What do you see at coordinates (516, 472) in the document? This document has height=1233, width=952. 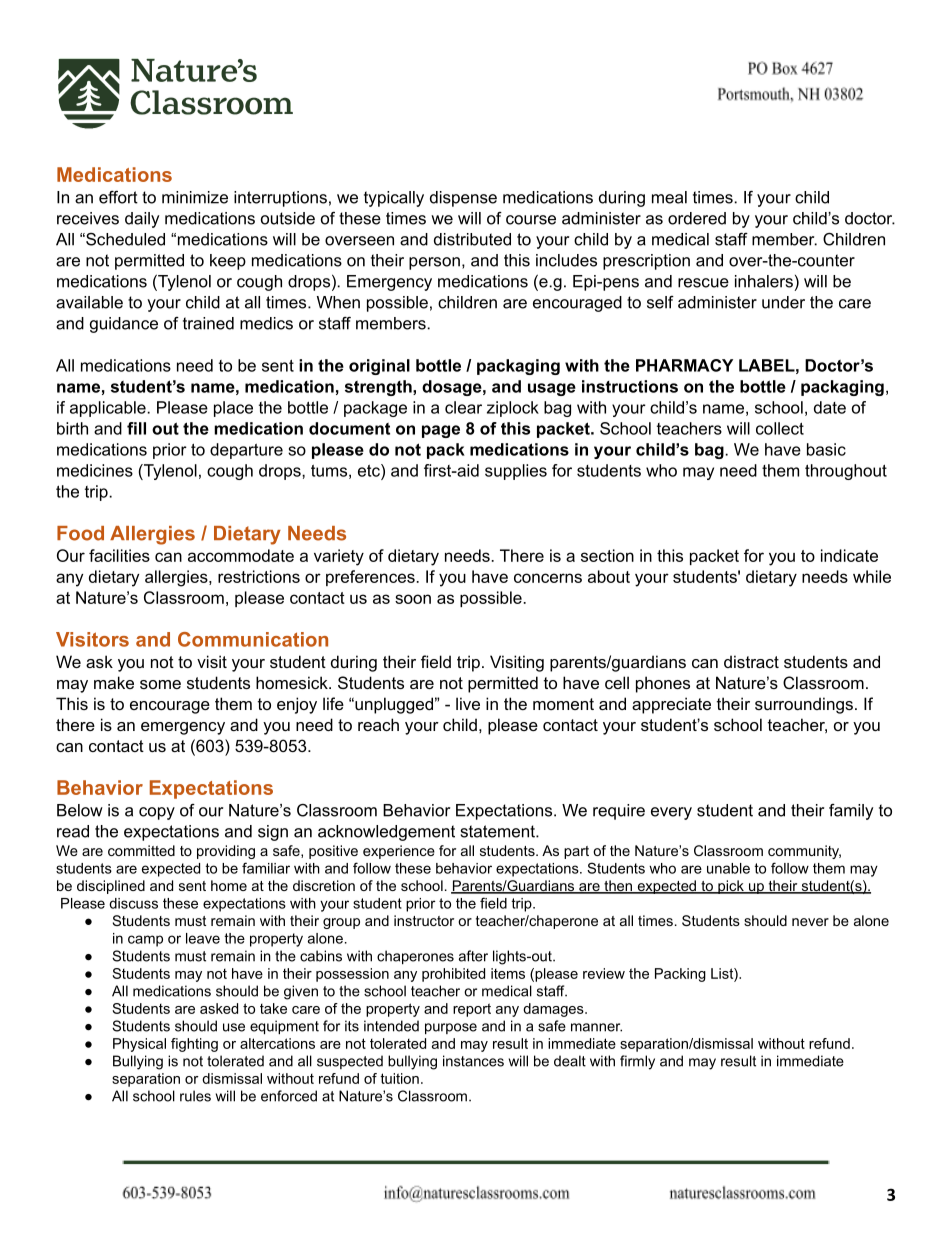 I see `supplies` at bounding box center [516, 472].
